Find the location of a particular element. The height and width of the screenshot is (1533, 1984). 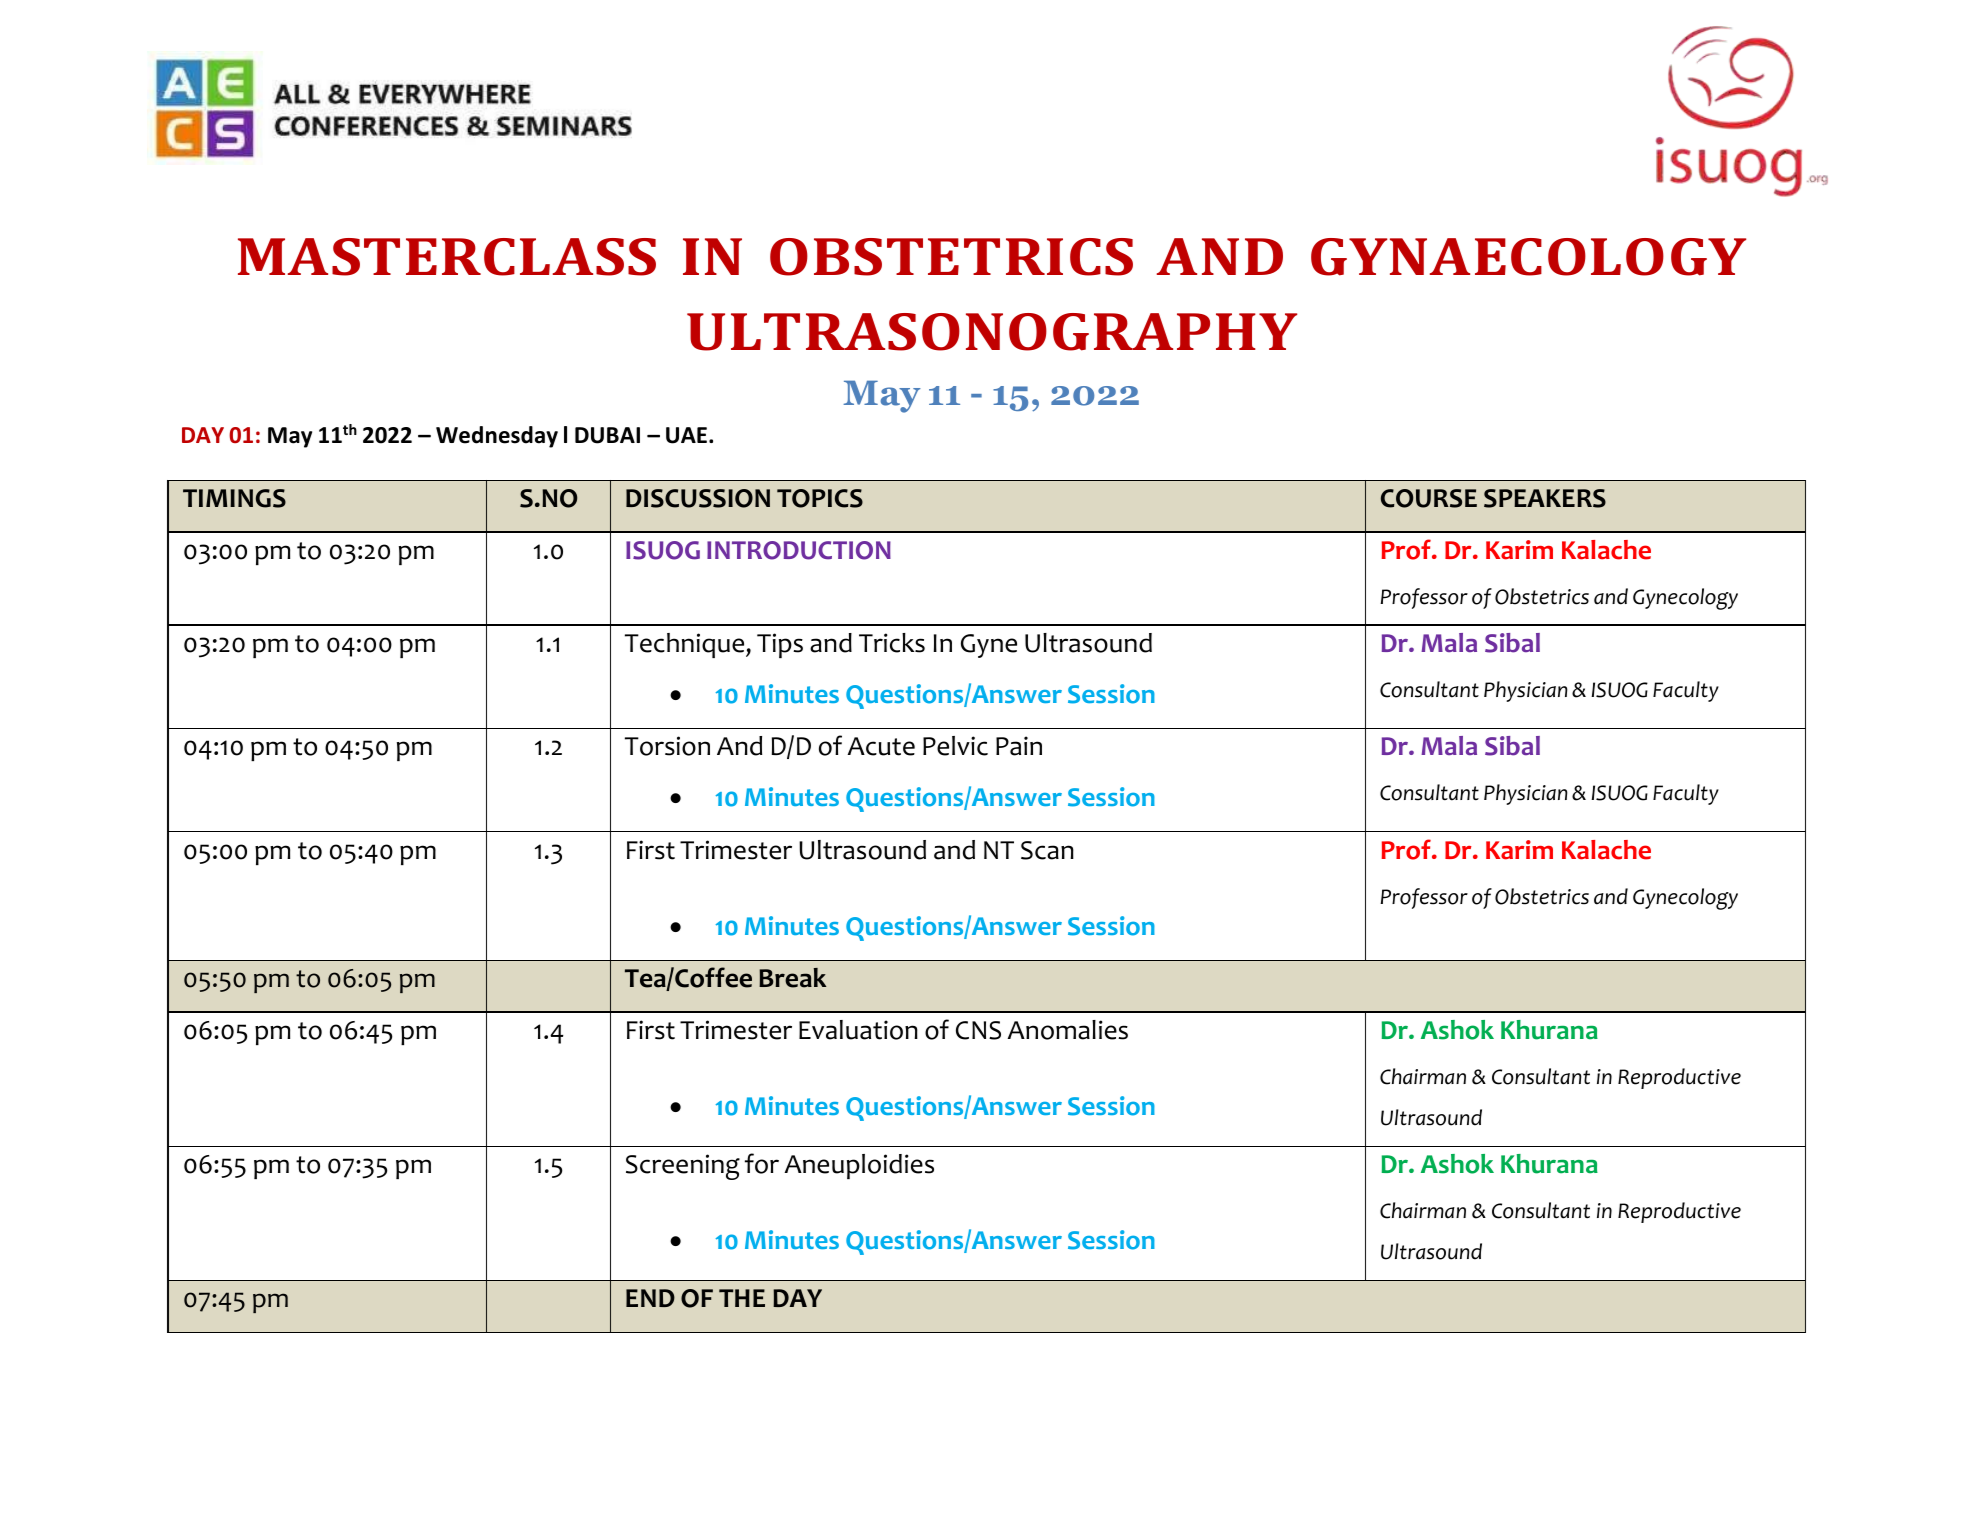

Break is located at coordinates (792, 978).
